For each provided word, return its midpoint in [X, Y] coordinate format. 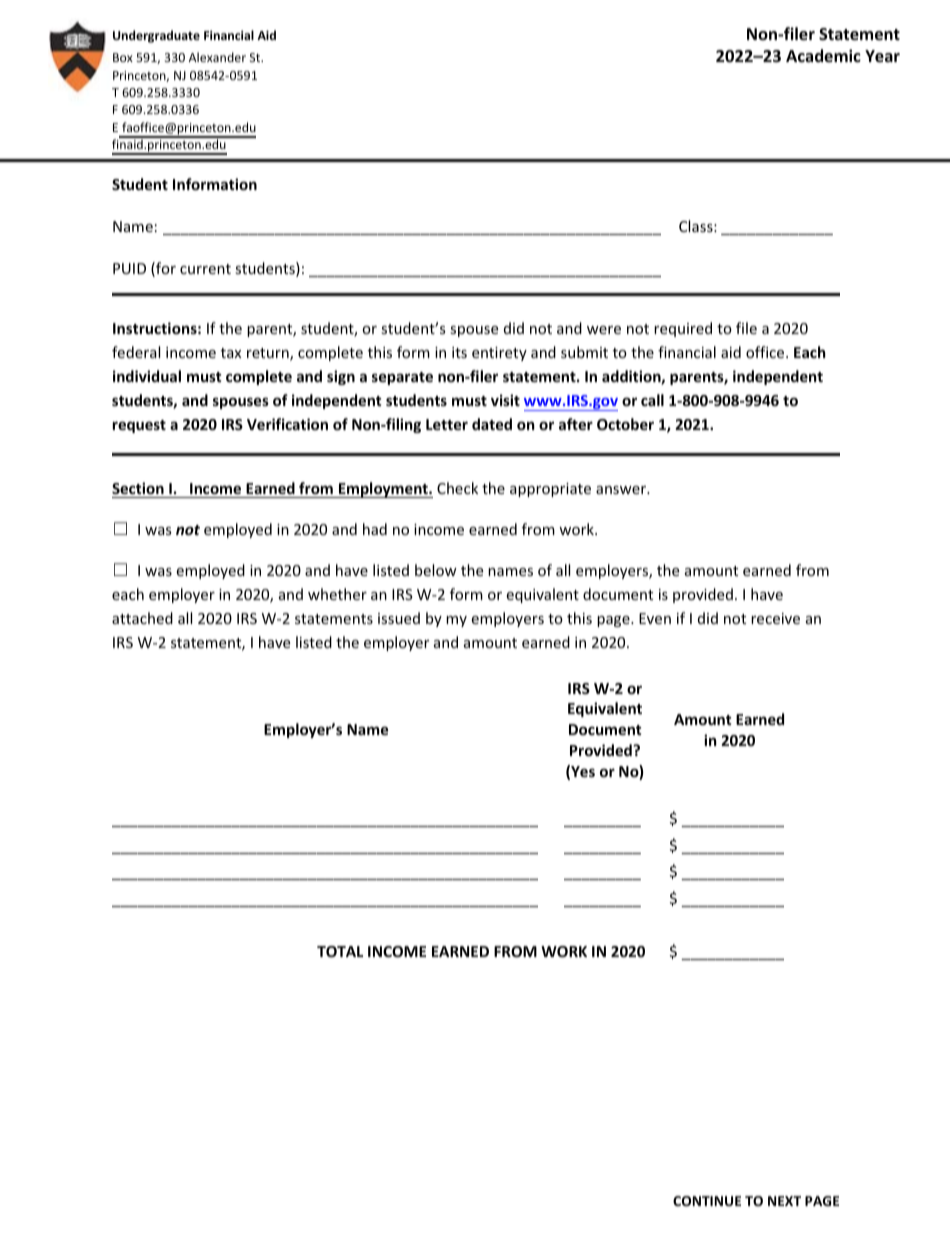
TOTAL [340, 951]
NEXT [784, 1201]
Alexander [217, 57]
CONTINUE [707, 1201]
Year [882, 56]
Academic [823, 55]
